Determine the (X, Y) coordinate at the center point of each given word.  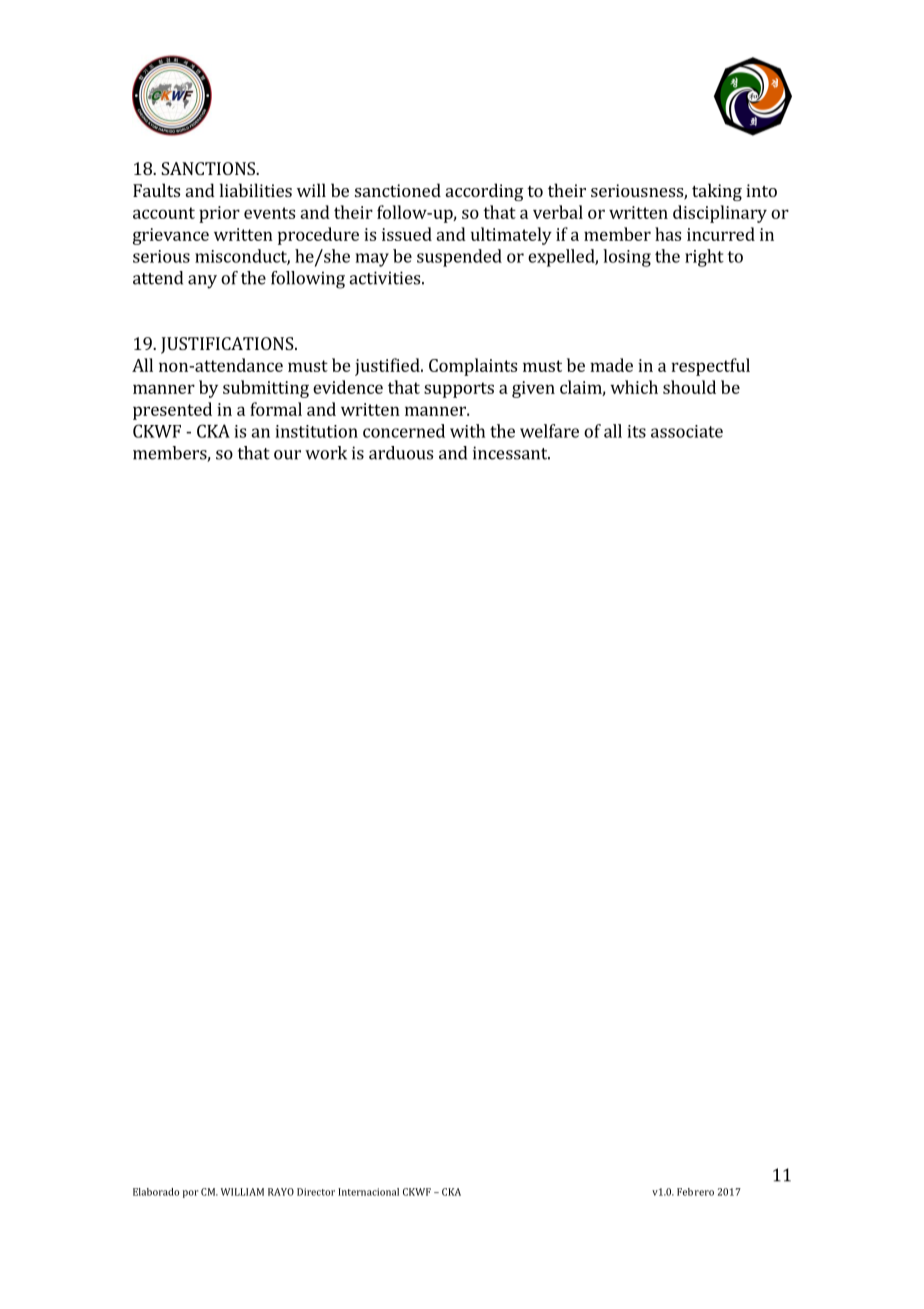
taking (717, 192)
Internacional (368, 1192)
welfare (549, 431)
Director (316, 1192)
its (637, 431)
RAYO (281, 1192)
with (467, 431)
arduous (401, 453)
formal (276, 409)
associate (687, 431)
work (326, 453)
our (287, 455)
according (485, 192)
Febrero (695, 1192)
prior (219, 214)
